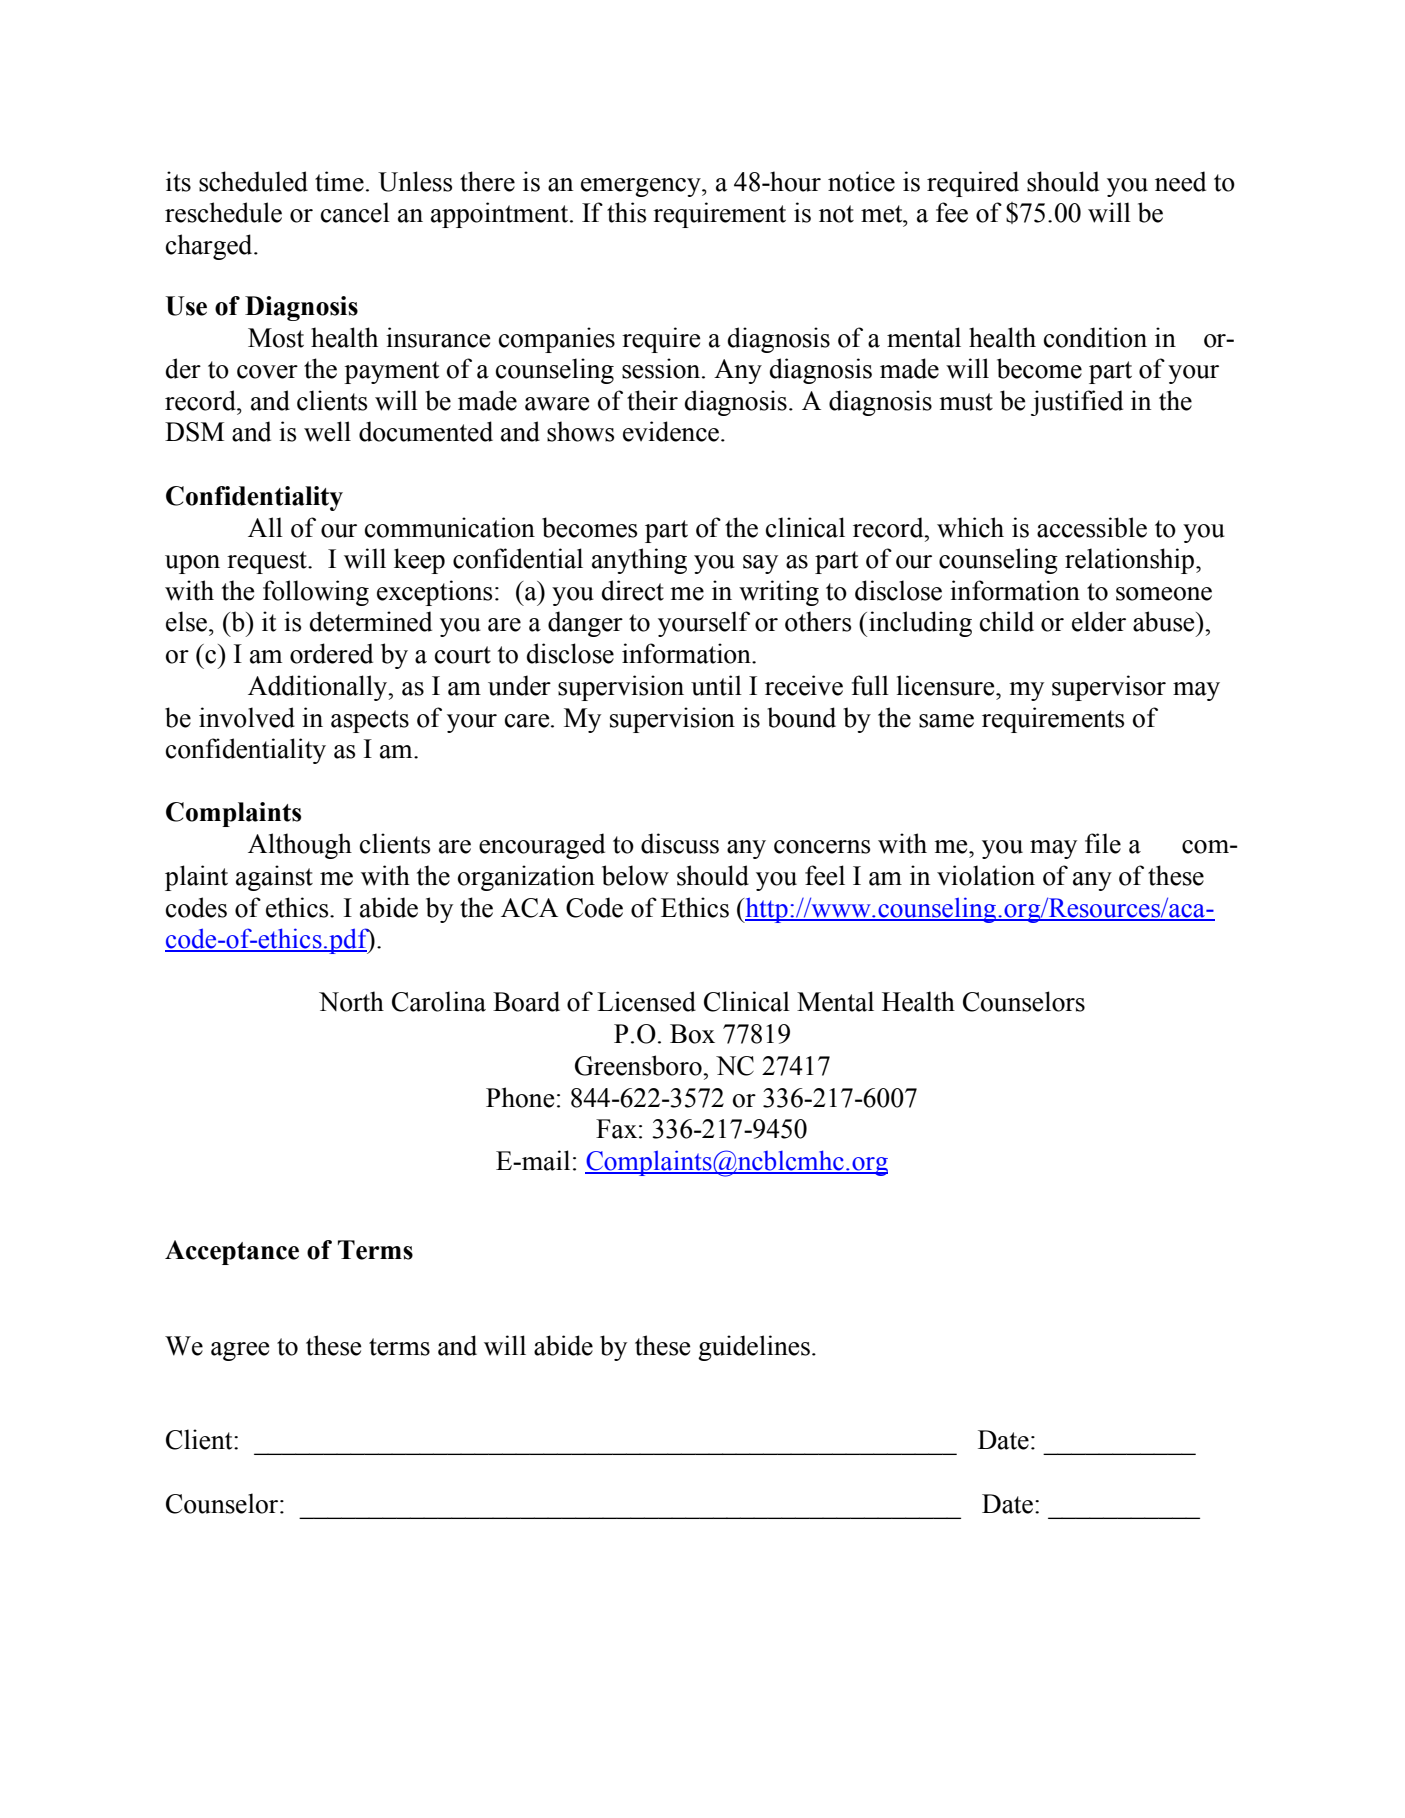 Image resolution: width=1405 pixels, height=1818 pixels. I want to click on cancel, so click(355, 212).
